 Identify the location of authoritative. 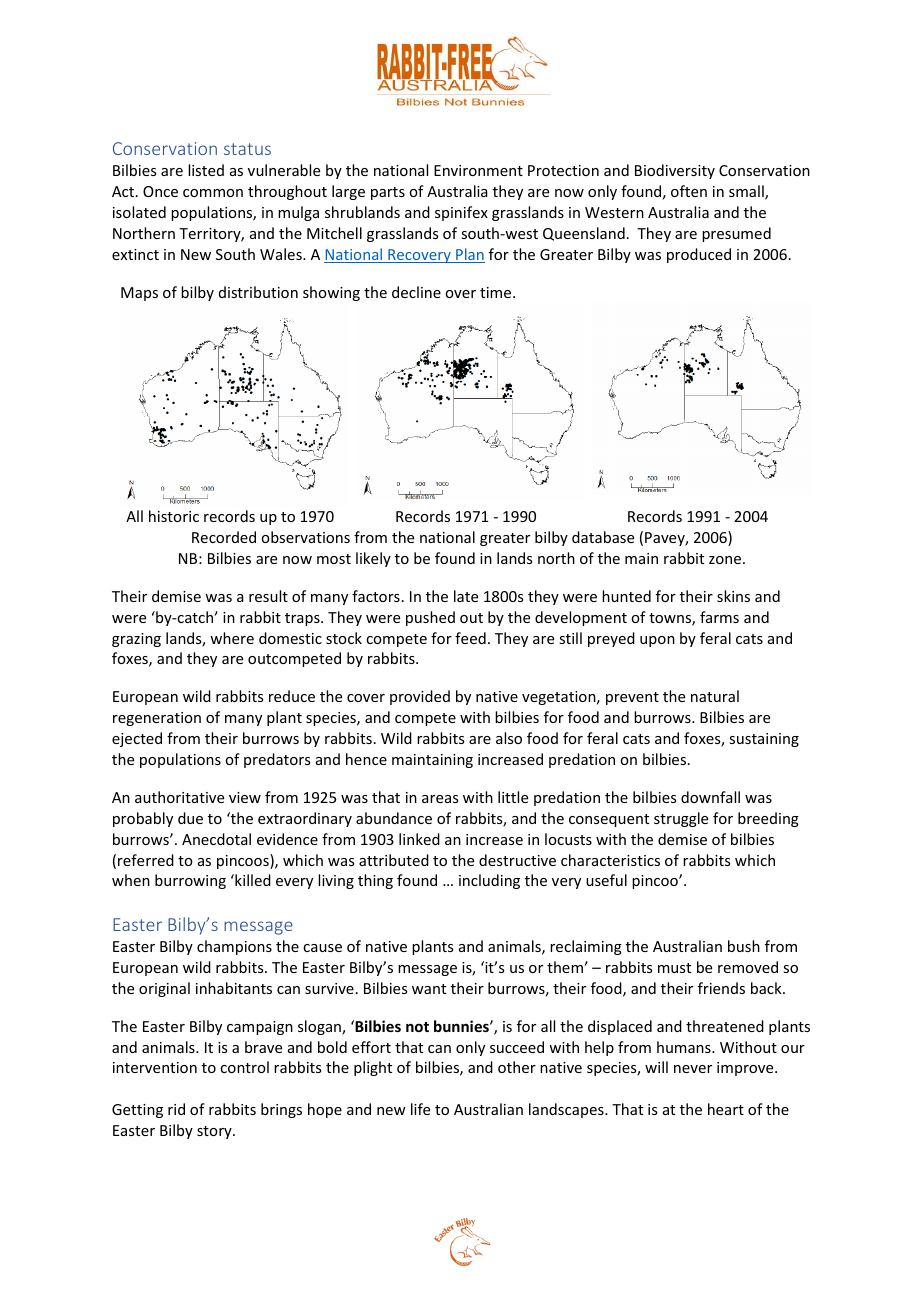
(179, 797).
